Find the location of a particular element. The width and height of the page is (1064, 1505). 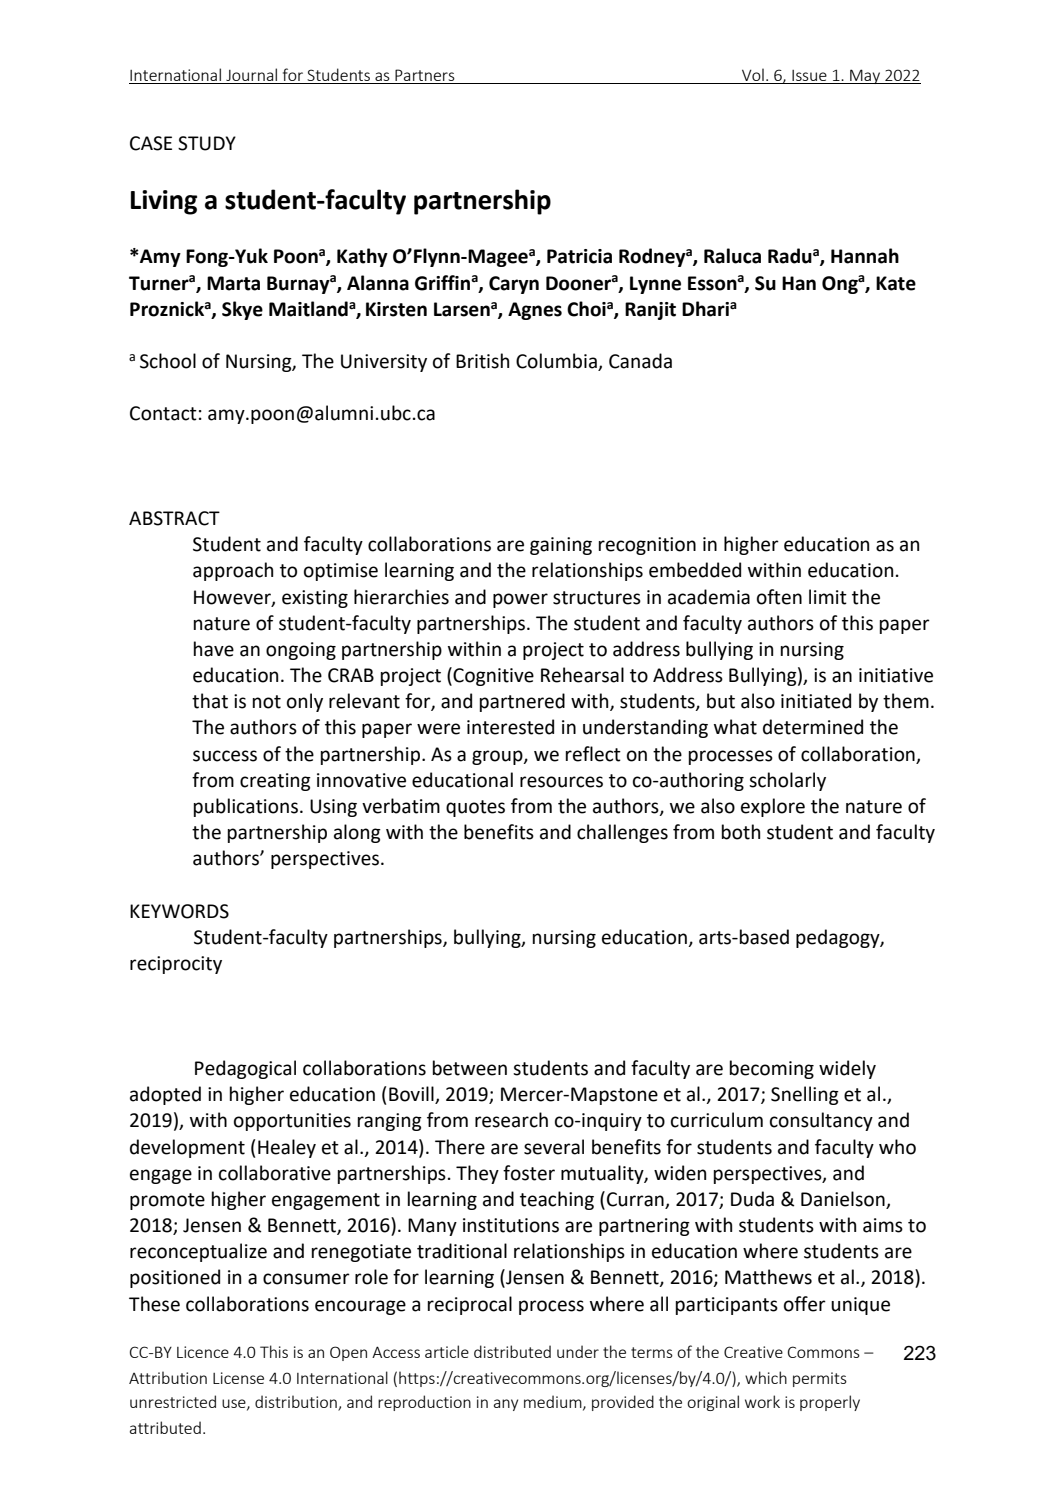

permits is located at coordinates (820, 1379).
